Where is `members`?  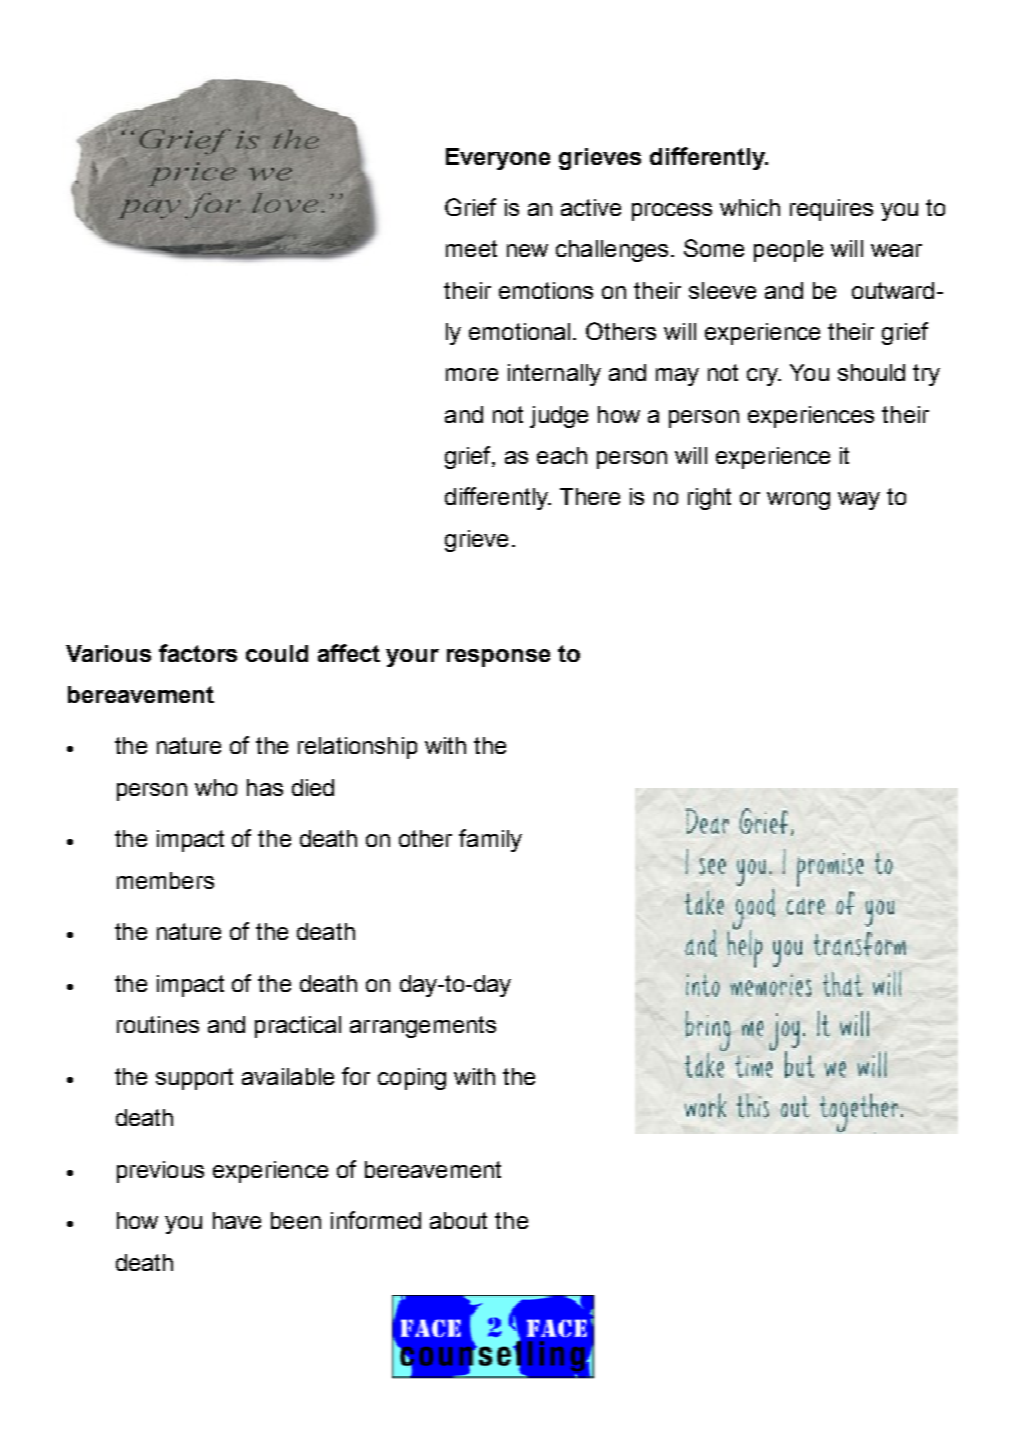
members is located at coordinates (165, 880).
